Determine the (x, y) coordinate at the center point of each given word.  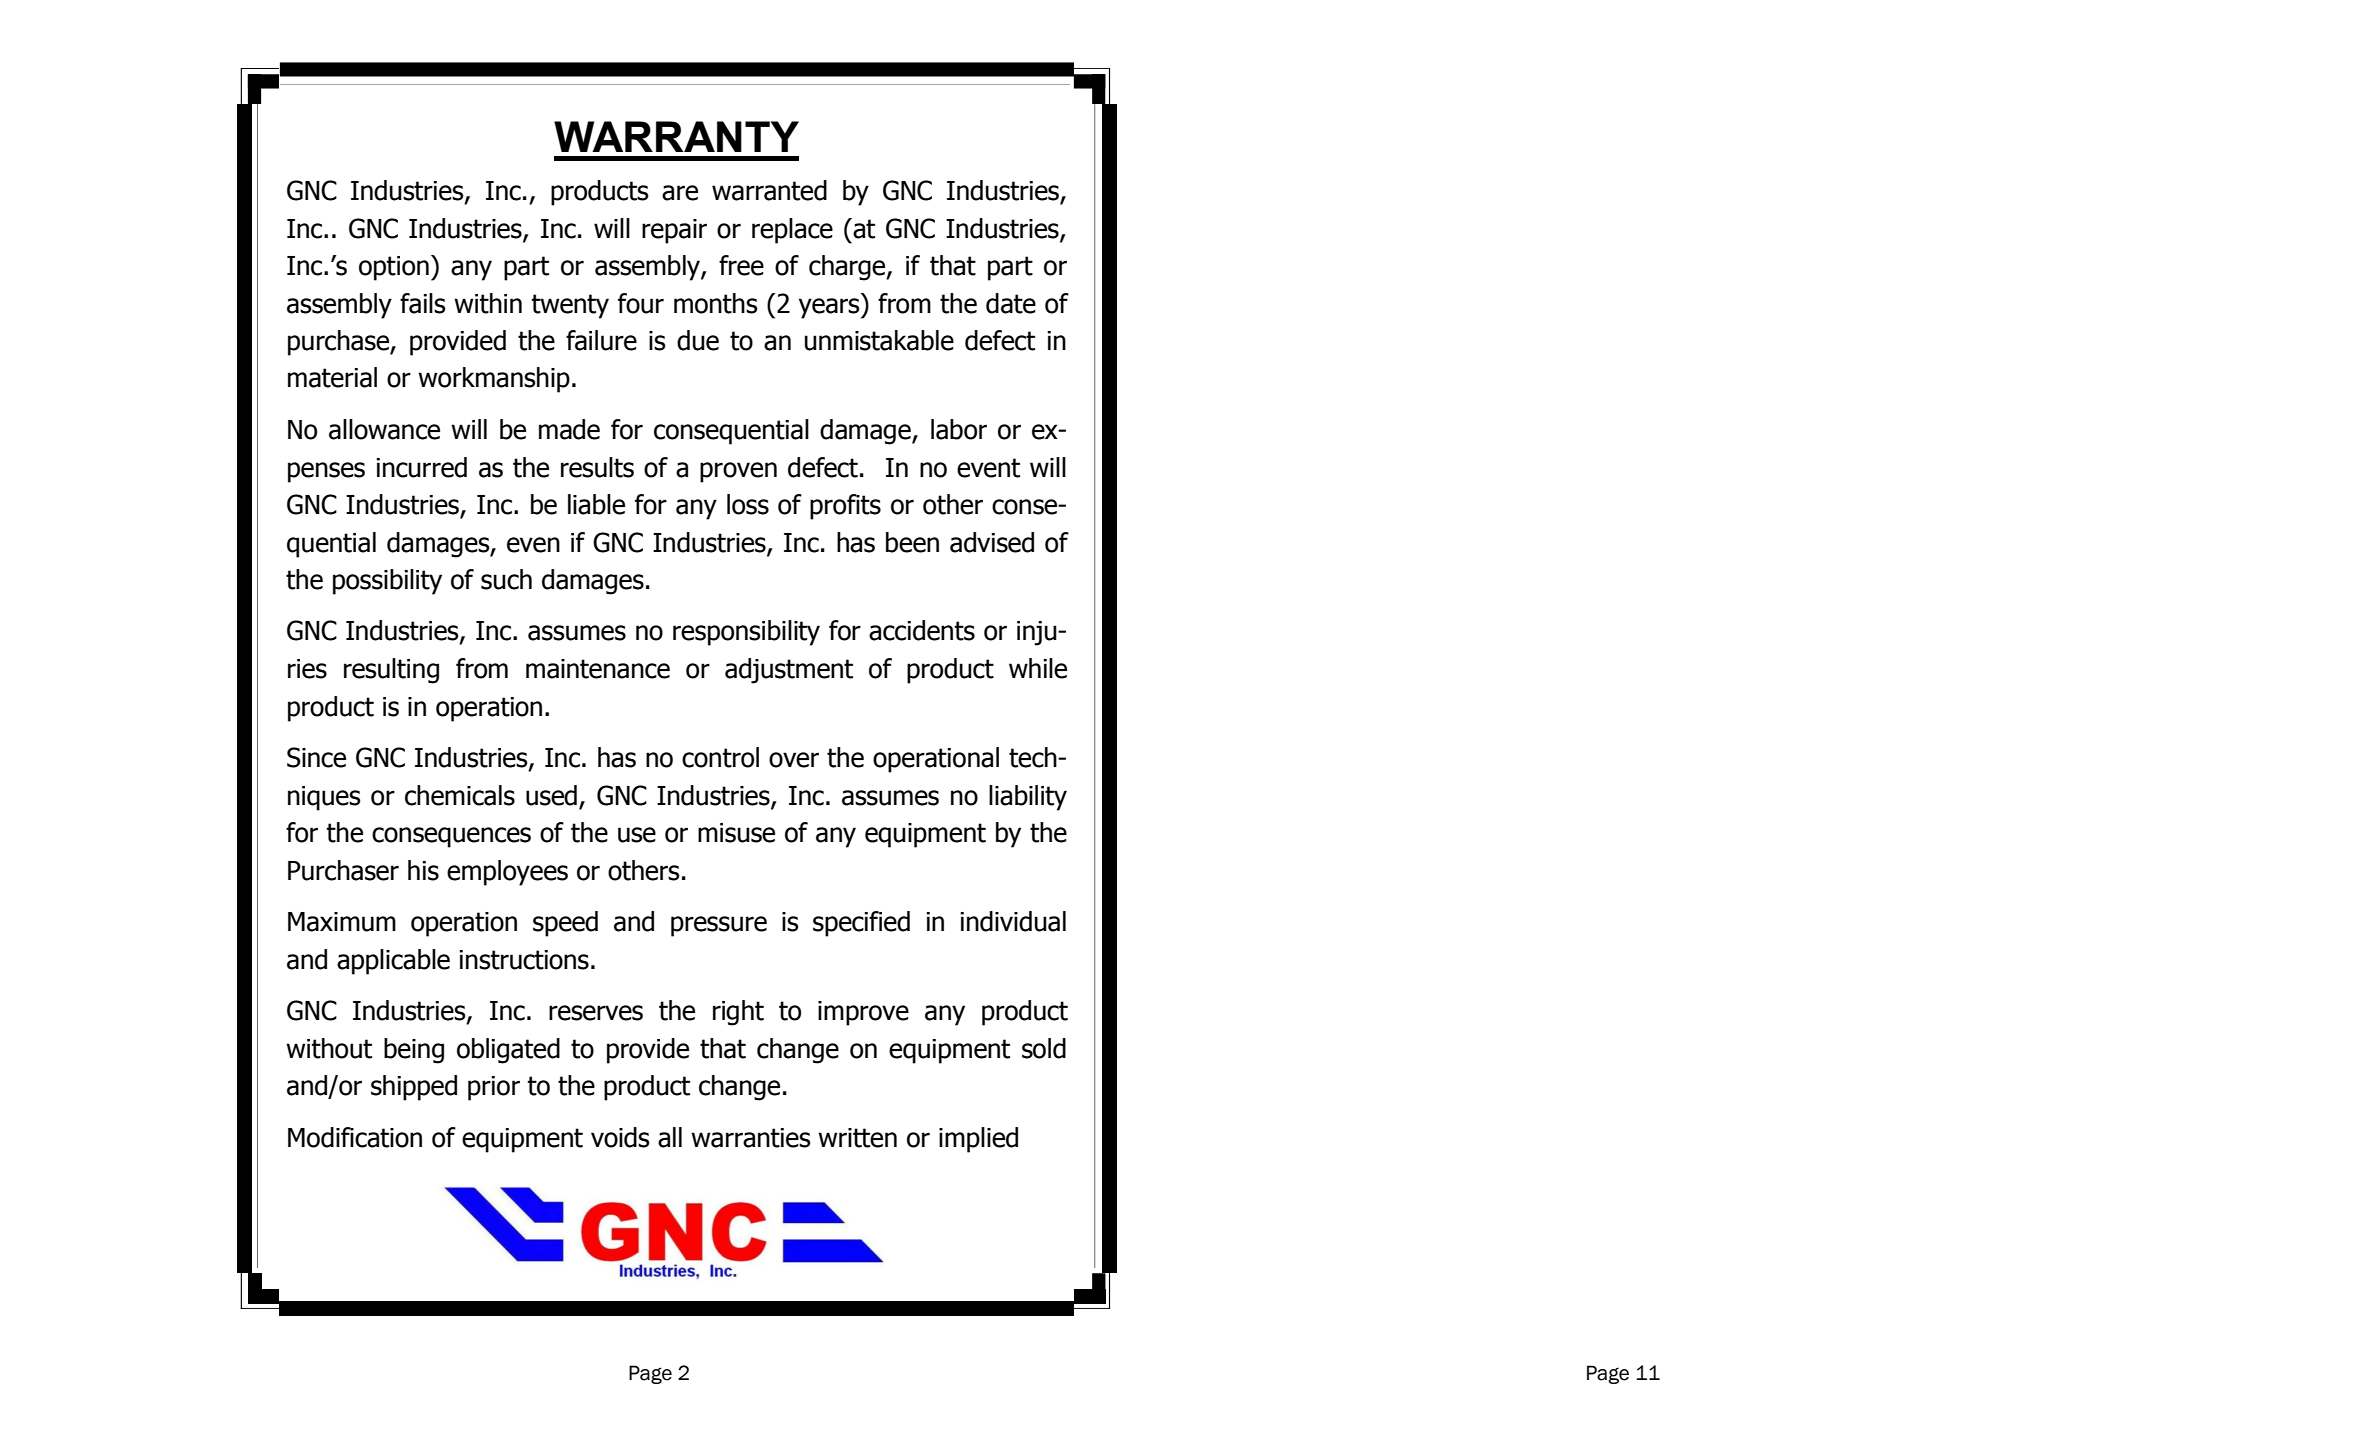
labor (959, 429)
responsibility (746, 633)
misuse (736, 833)
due (698, 340)
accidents (922, 630)
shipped (414, 1088)
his (423, 870)
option (394, 268)
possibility (387, 582)
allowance (384, 429)
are (680, 193)
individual (1013, 921)
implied (978, 1140)
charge (848, 268)
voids (620, 1137)
